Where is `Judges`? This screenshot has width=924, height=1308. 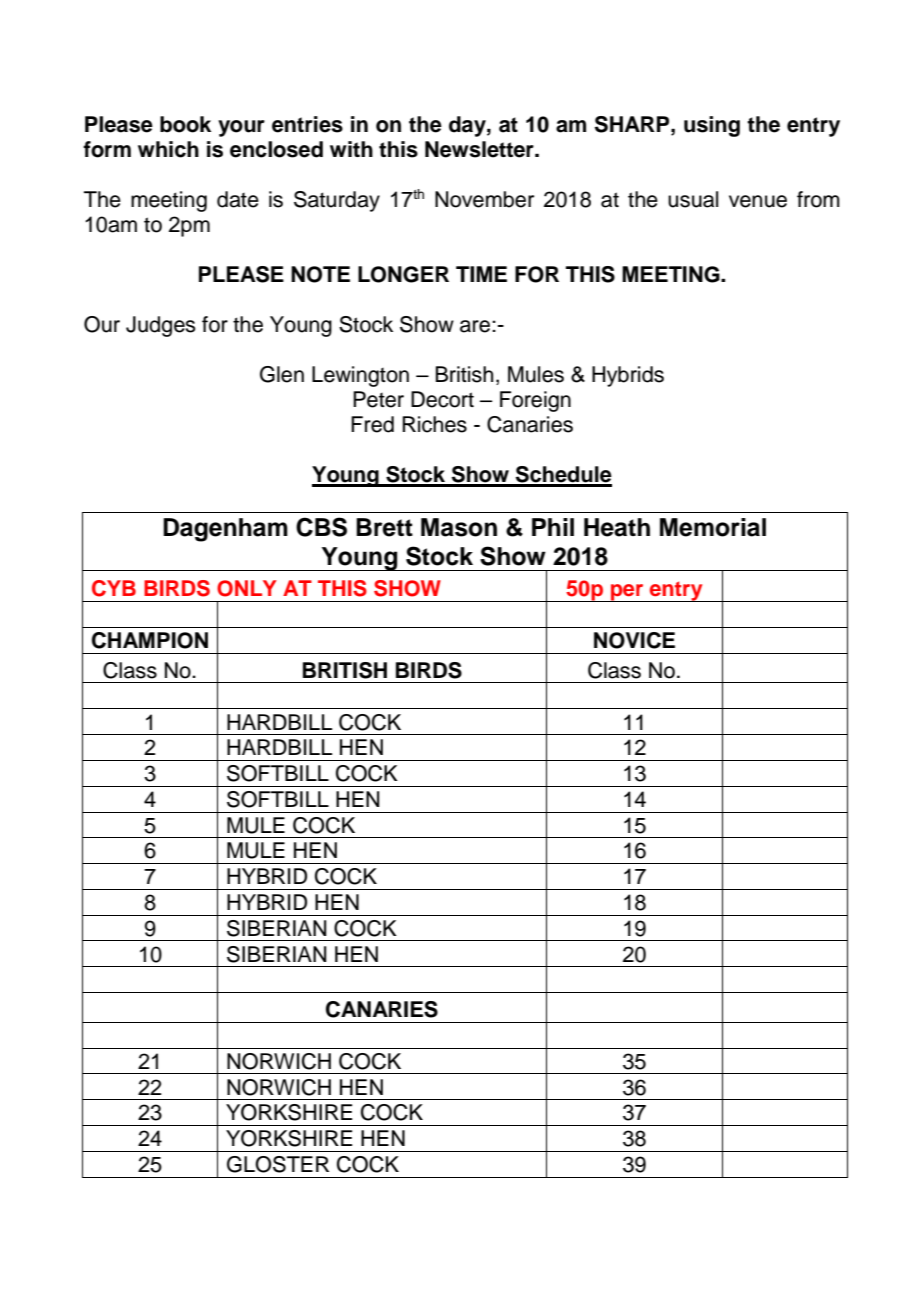 Judges is located at coordinates (161, 326).
